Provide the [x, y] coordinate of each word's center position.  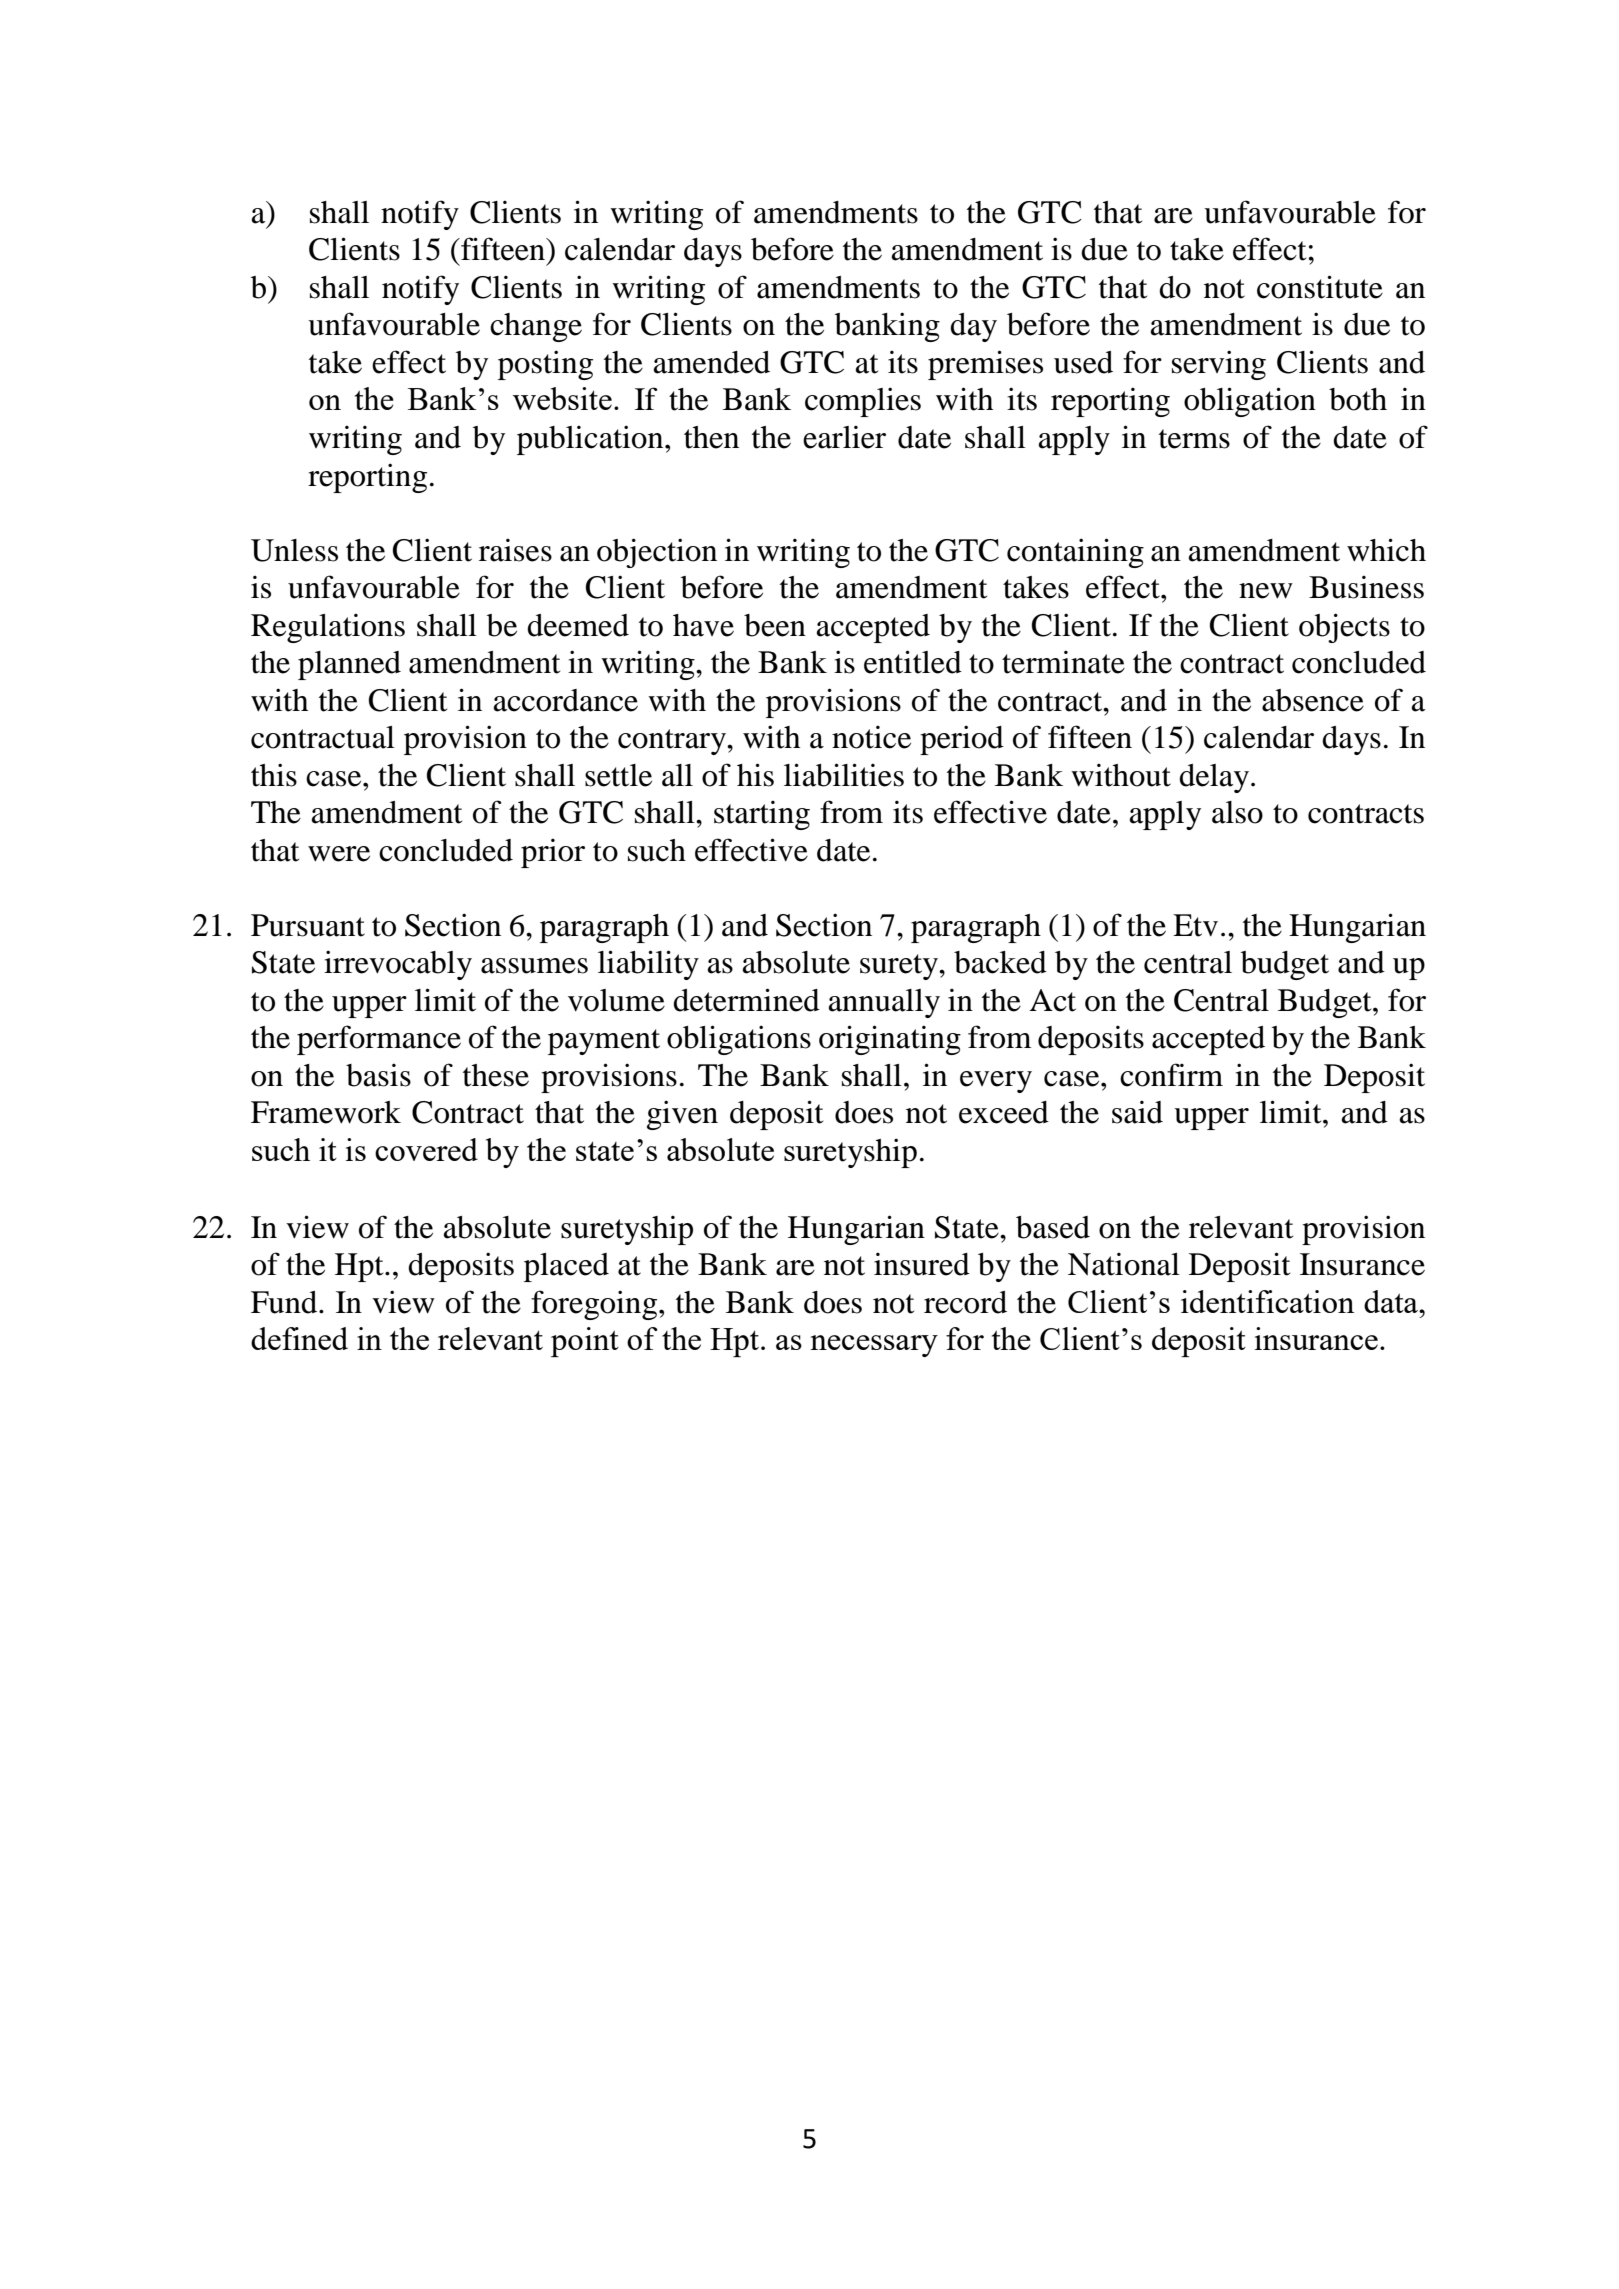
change [536, 327]
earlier [844, 437]
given [682, 1115]
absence [1313, 700]
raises [515, 550]
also [1237, 812]
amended [712, 362]
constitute [1320, 287]
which [1386, 550]
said [1137, 1112]
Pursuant [308, 925]
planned [349, 665]
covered [426, 1149]
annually [884, 1003]
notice [871, 737]
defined [299, 1338]
